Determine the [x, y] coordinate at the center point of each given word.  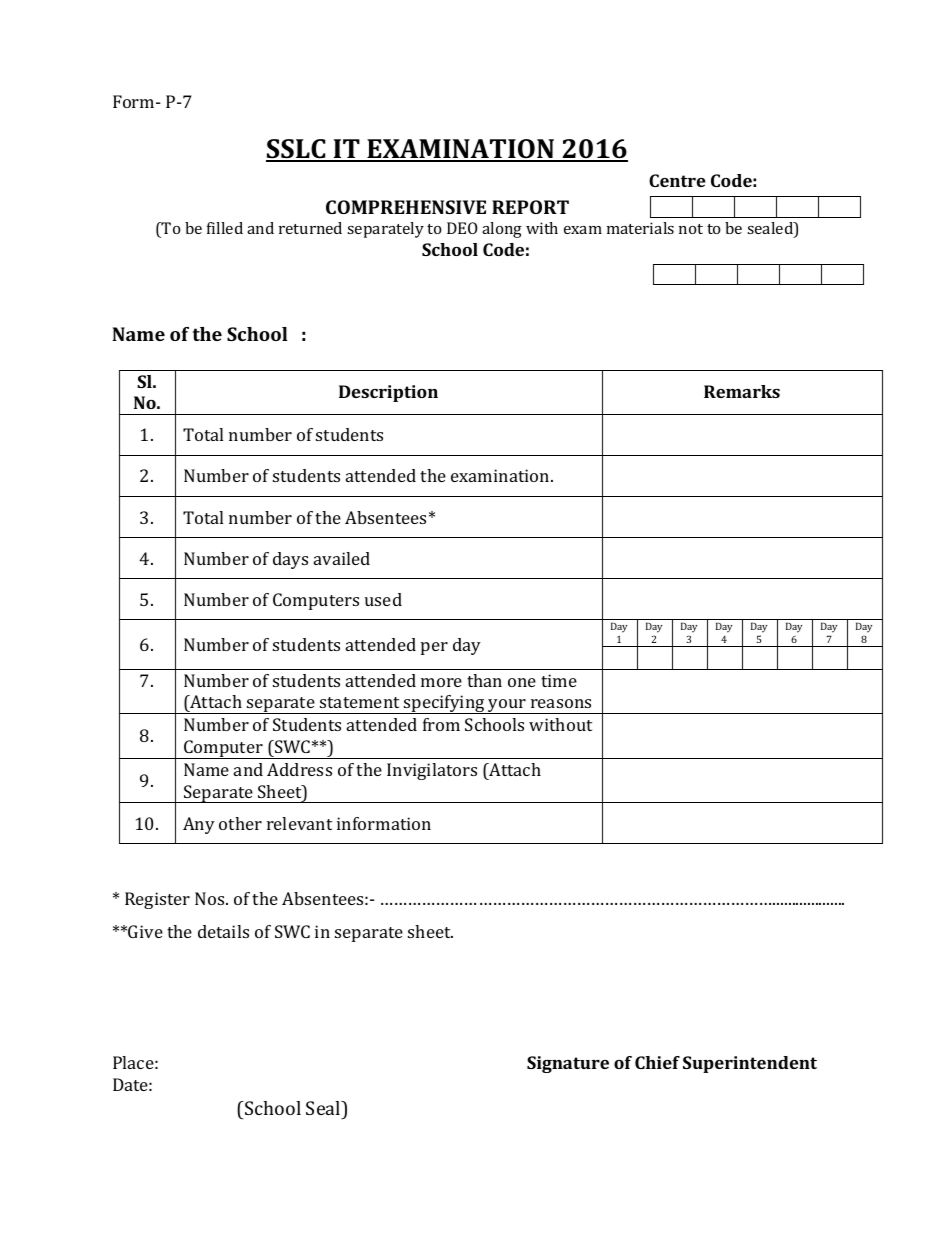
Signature [568, 1064]
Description [388, 393]
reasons [561, 703]
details [223, 931]
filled [225, 228]
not [691, 229]
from [441, 724]
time [559, 680]
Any [199, 825]
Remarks [742, 391]
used [383, 599]
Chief [657, 1062]
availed [342, 558]
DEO [462, 228]
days [290, 560]
